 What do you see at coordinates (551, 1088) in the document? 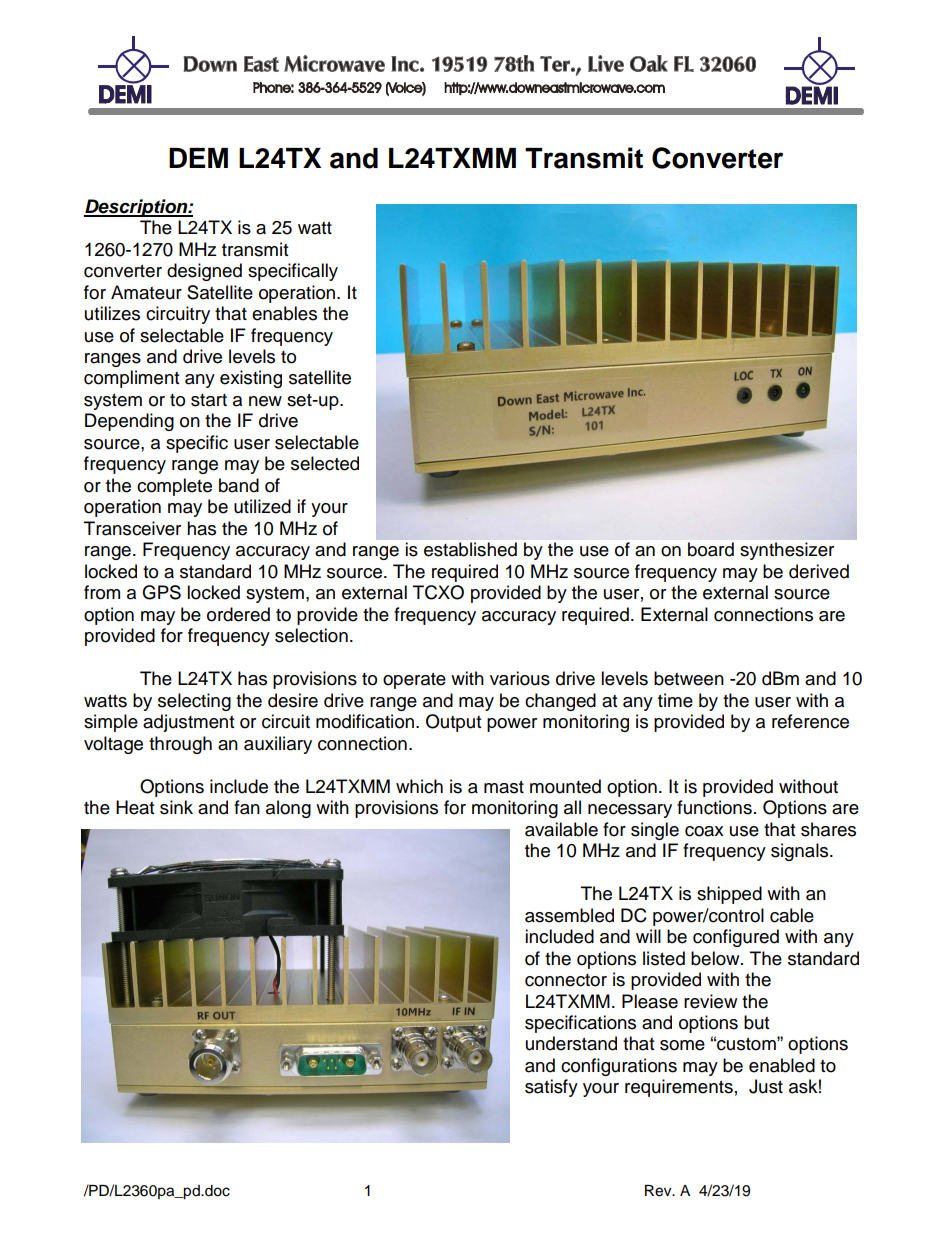
I see `satisfy` at bounding box center [551, 1088].
